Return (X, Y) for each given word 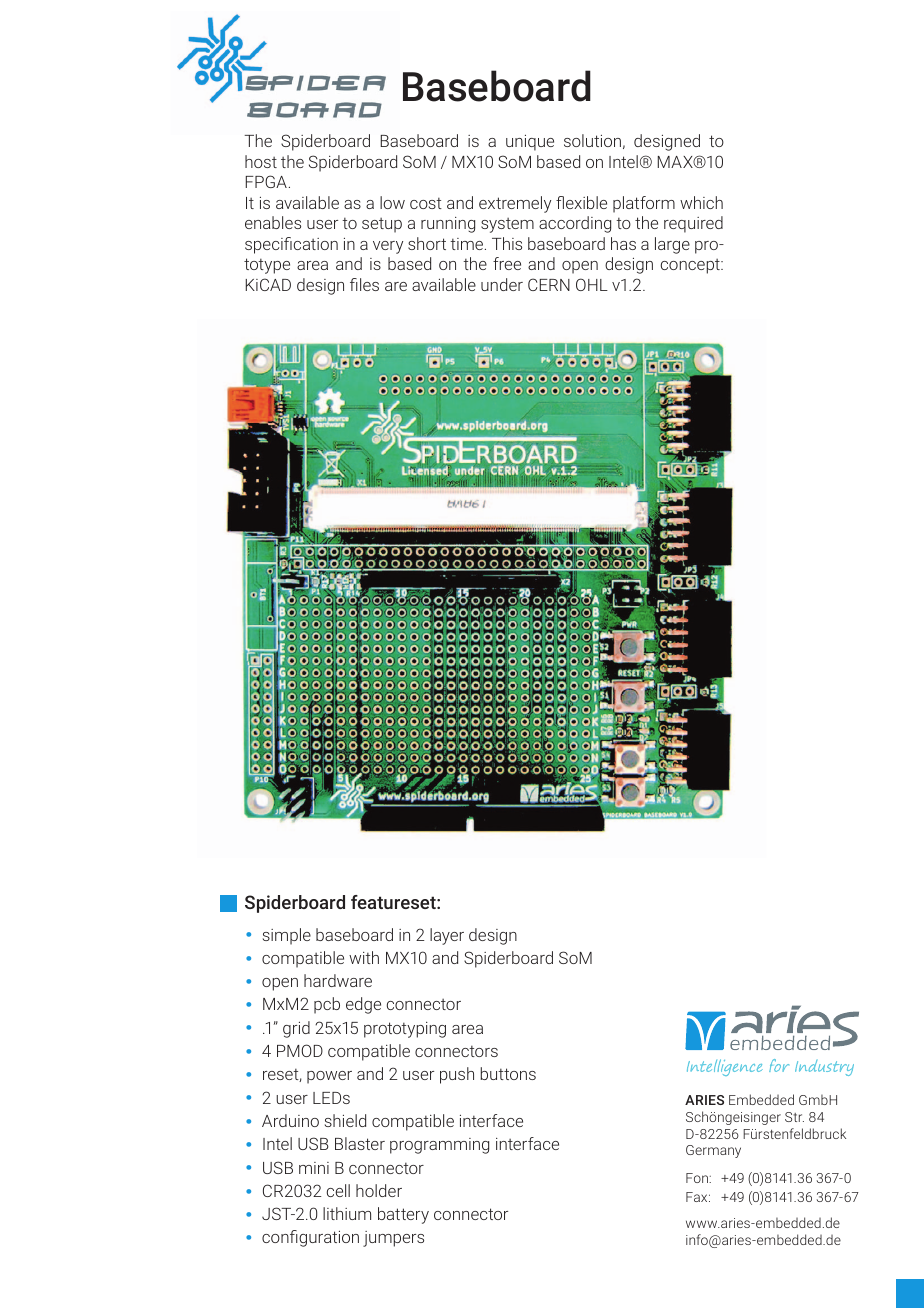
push (457, 1075)
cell (338, 1190)
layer (447, 936)
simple (287, 936)
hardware (338, 980)
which (701, 202)
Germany (713, 1151)
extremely (515, 204)
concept (691, 266)
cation (316, 244)
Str (794, 1117)
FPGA (266, 181)
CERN (549, 284)
